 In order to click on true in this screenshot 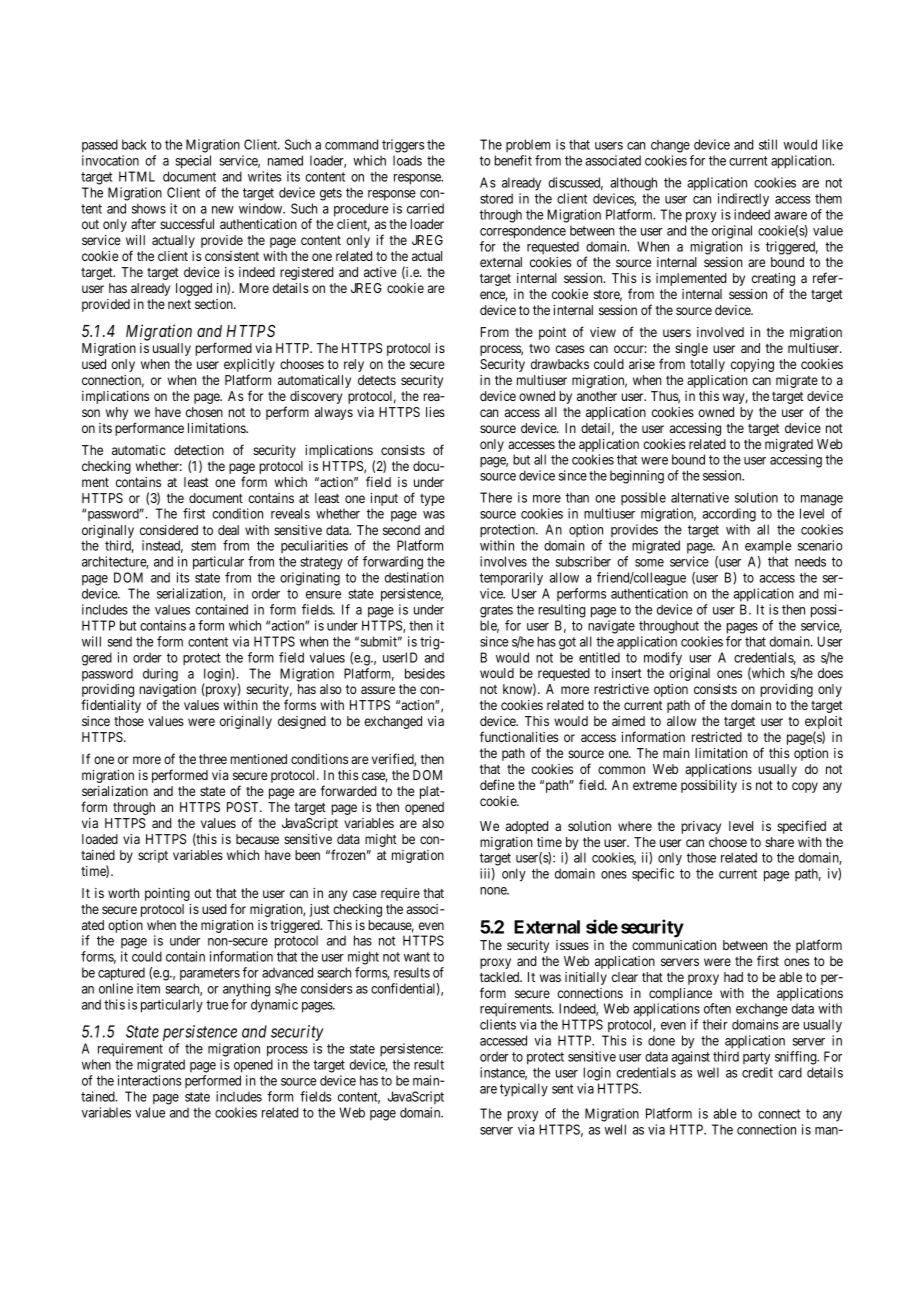, I will do `click(217, 1005)`.
